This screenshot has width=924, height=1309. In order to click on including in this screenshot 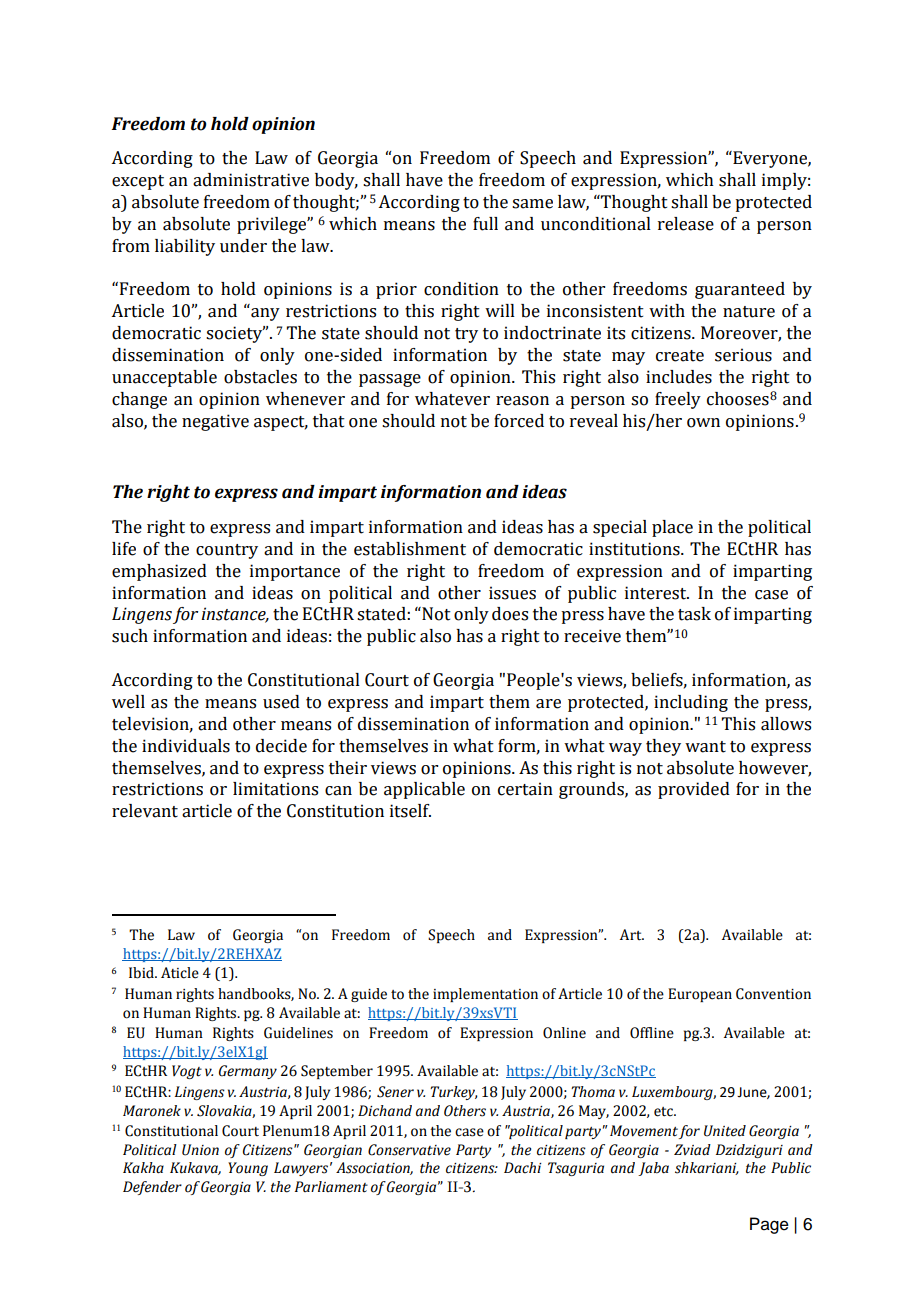, I will do `click(691, 703)`.
